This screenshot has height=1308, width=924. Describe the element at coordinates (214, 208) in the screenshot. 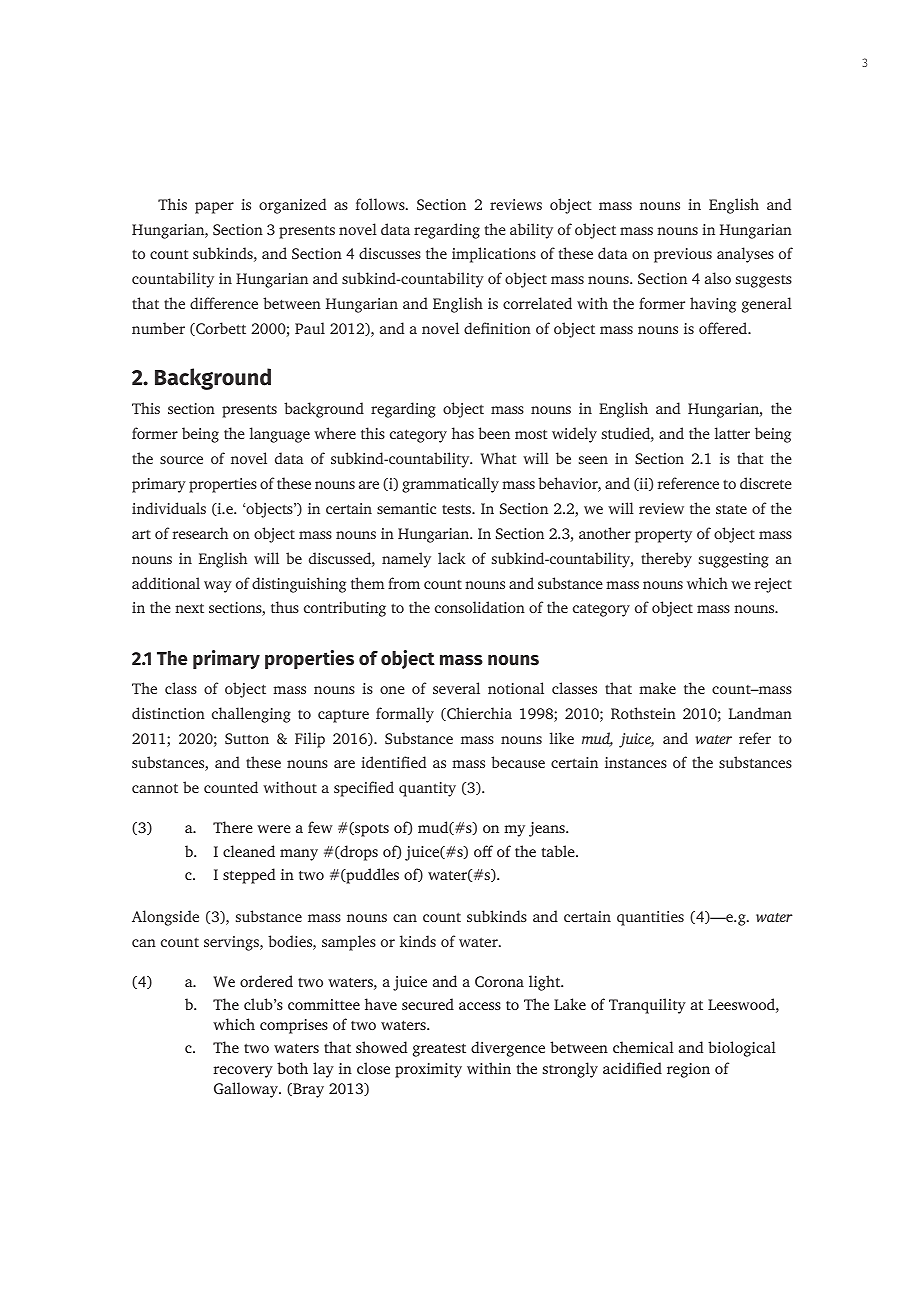

I see `paper` at that location.
